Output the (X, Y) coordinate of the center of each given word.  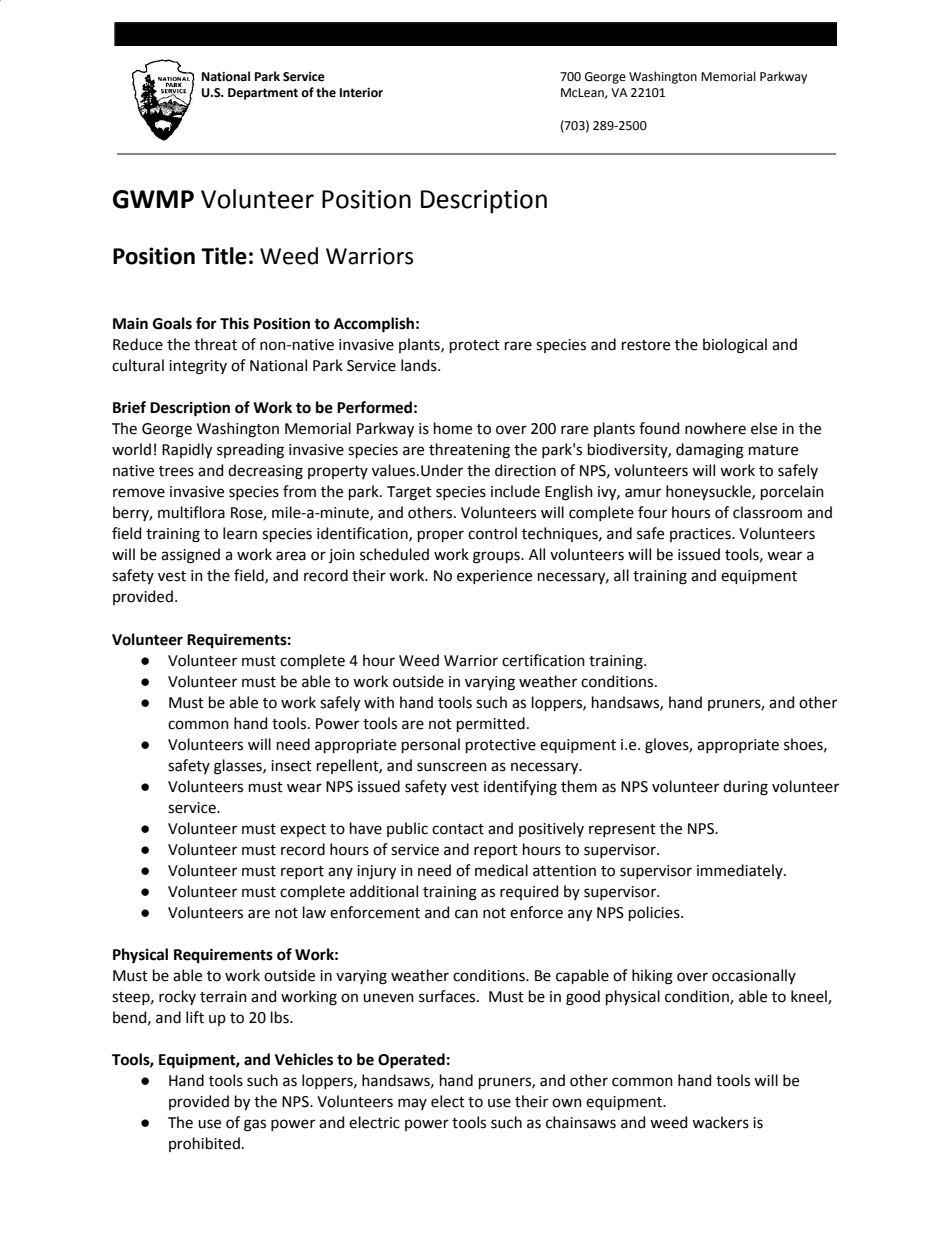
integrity (198, 367)
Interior (361, 93)
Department (263, 94)
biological (735, 346)
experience (494, 577)
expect (303, 830)
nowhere (715, 428)
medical (501, 870)
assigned (190, 556)
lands (420, 365)
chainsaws (581, 1122)
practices (701, 535)
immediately (741, 871)
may (412, 1104)
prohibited (204, 1144)
